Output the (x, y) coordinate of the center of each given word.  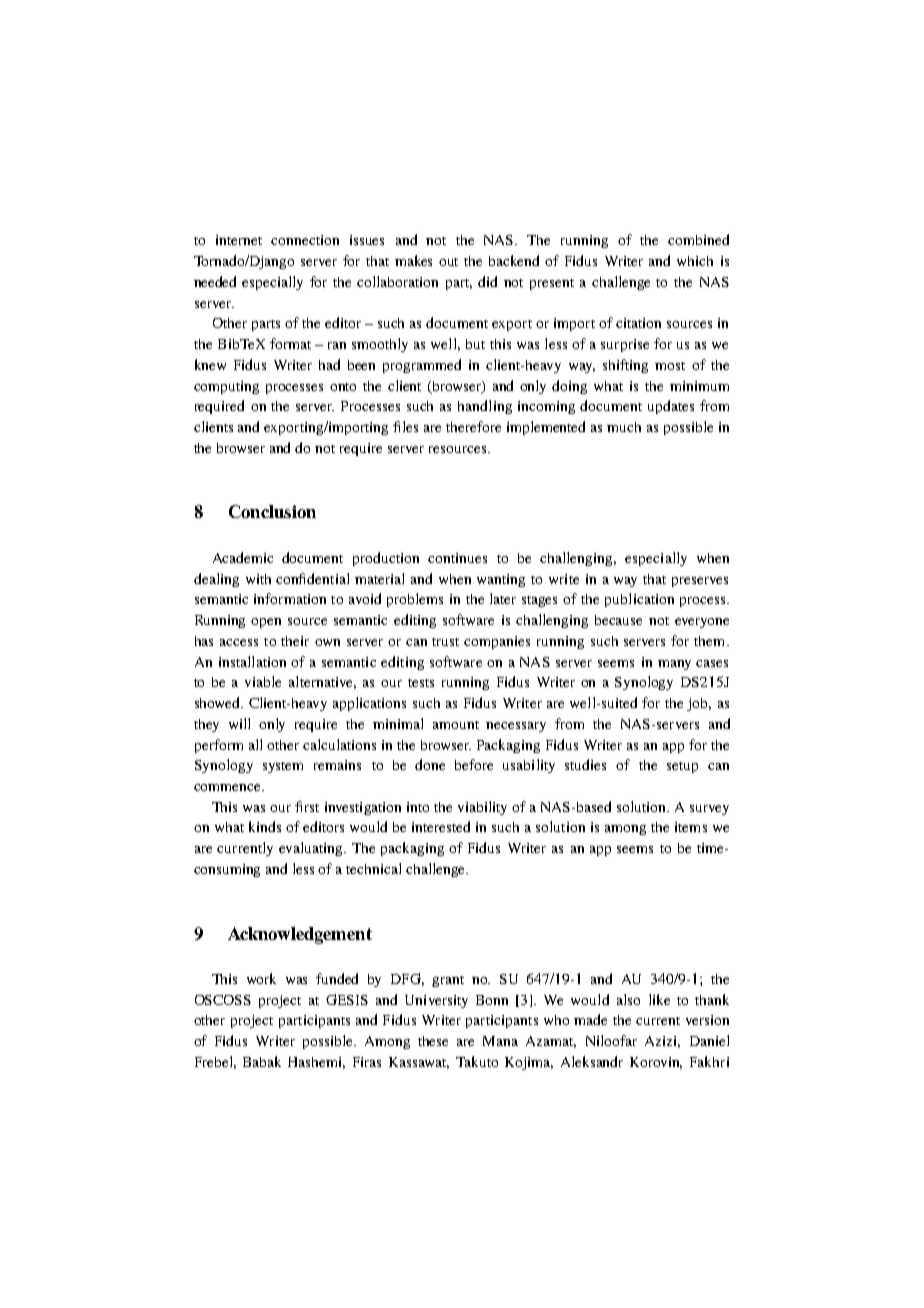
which (695, 261)
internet (239, 240)
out (448, 262)
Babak (262, 1061)
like (659, 999)
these (433, 1041)
